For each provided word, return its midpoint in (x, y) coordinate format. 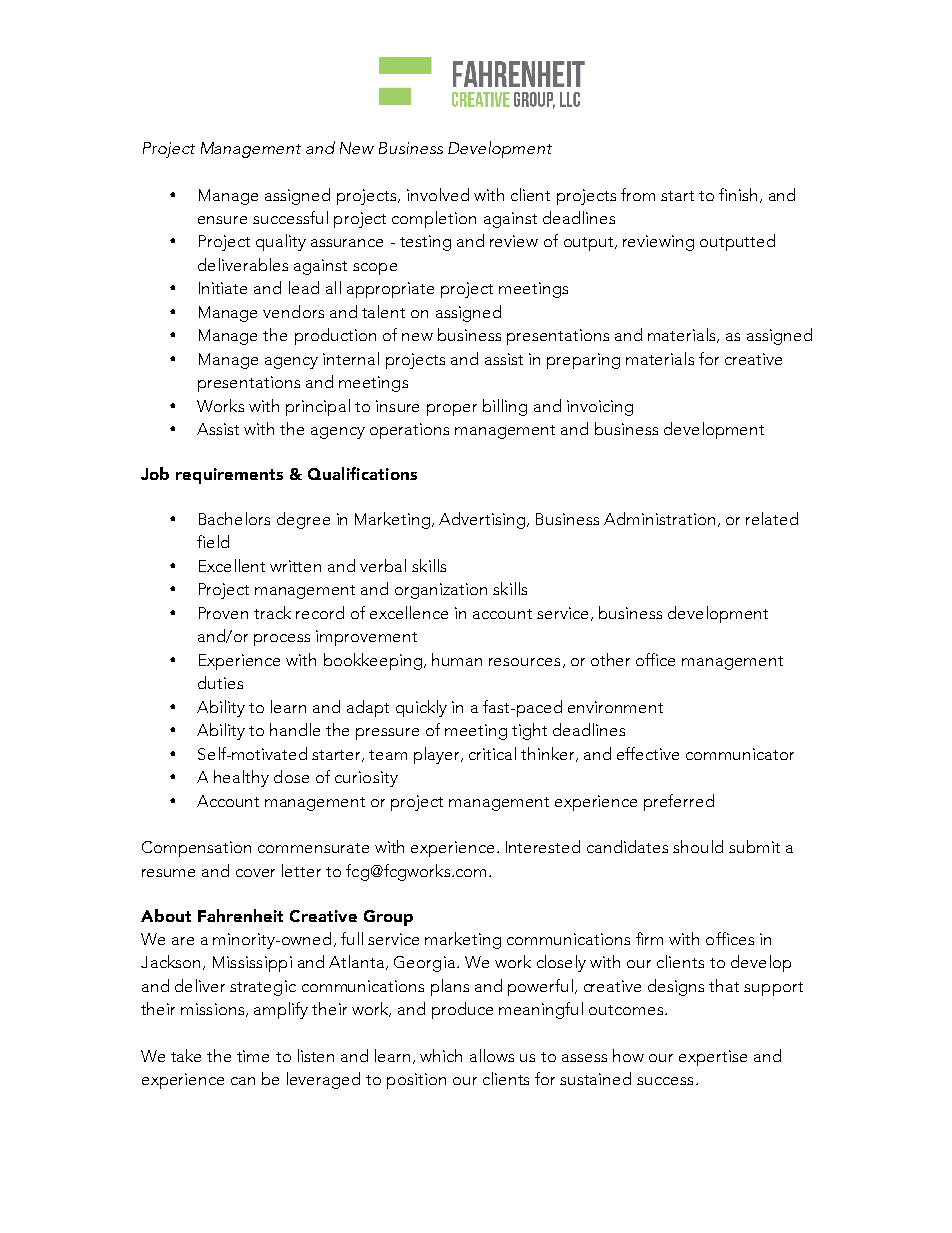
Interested (543, 846)
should (698, 846)
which (441, 1055)
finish (738, 194)
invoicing (600, 408)
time (253, 1056)
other (610, 659)
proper (452, 410)
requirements (229, 476)
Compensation (196, 849)
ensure (222, 220)
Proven (223, 613)
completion (434, 219)
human (457, 659)
